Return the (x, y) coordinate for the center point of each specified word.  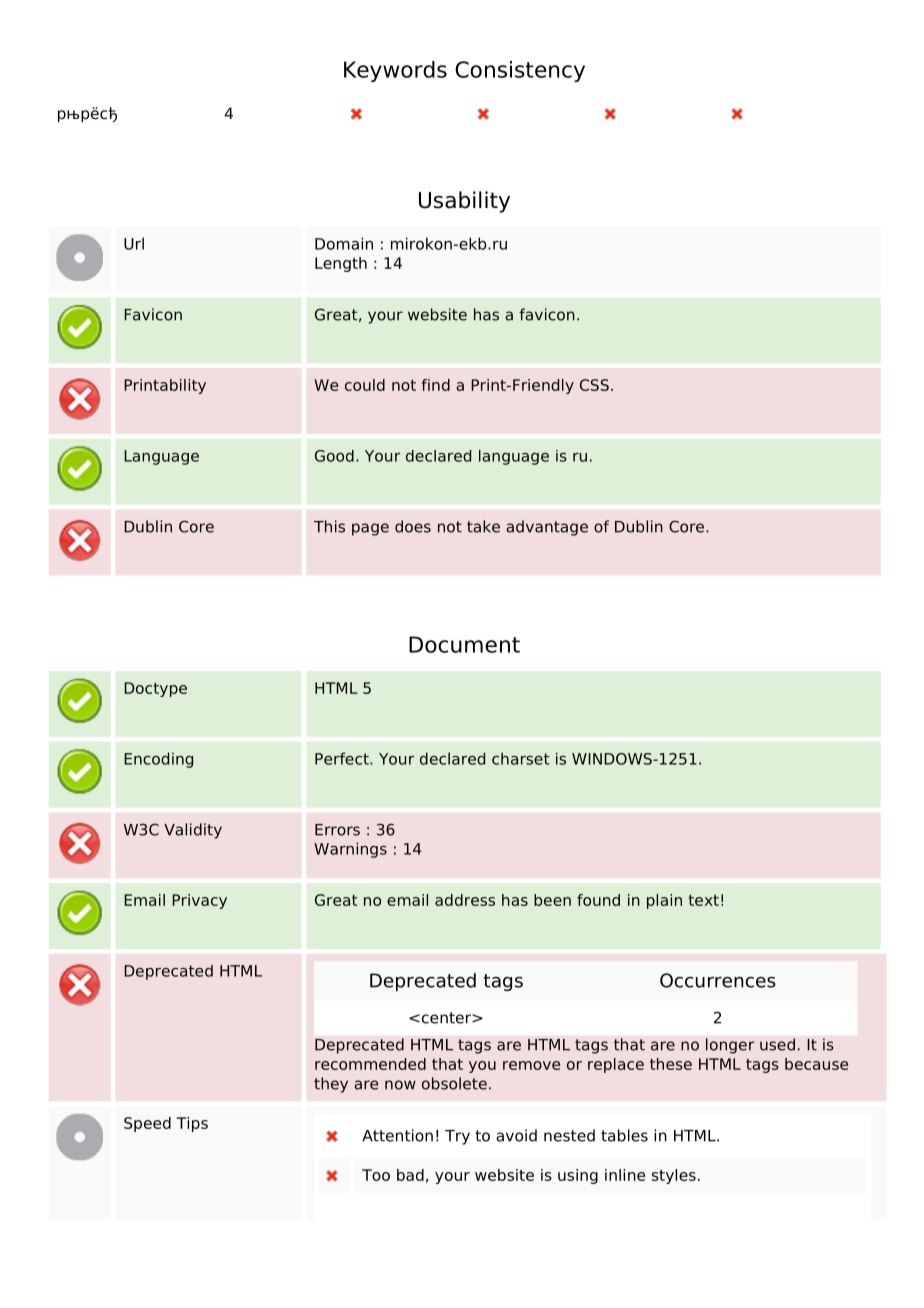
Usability (464, 202)
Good (334, 456)
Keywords (395, 71)
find (435, 385)
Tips (192, 1124)
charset (521, 758)
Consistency (520, 71)
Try (457, 1137)
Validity (193, 831)
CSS (594, 385)
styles (674, 1176)
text (703, 900)
